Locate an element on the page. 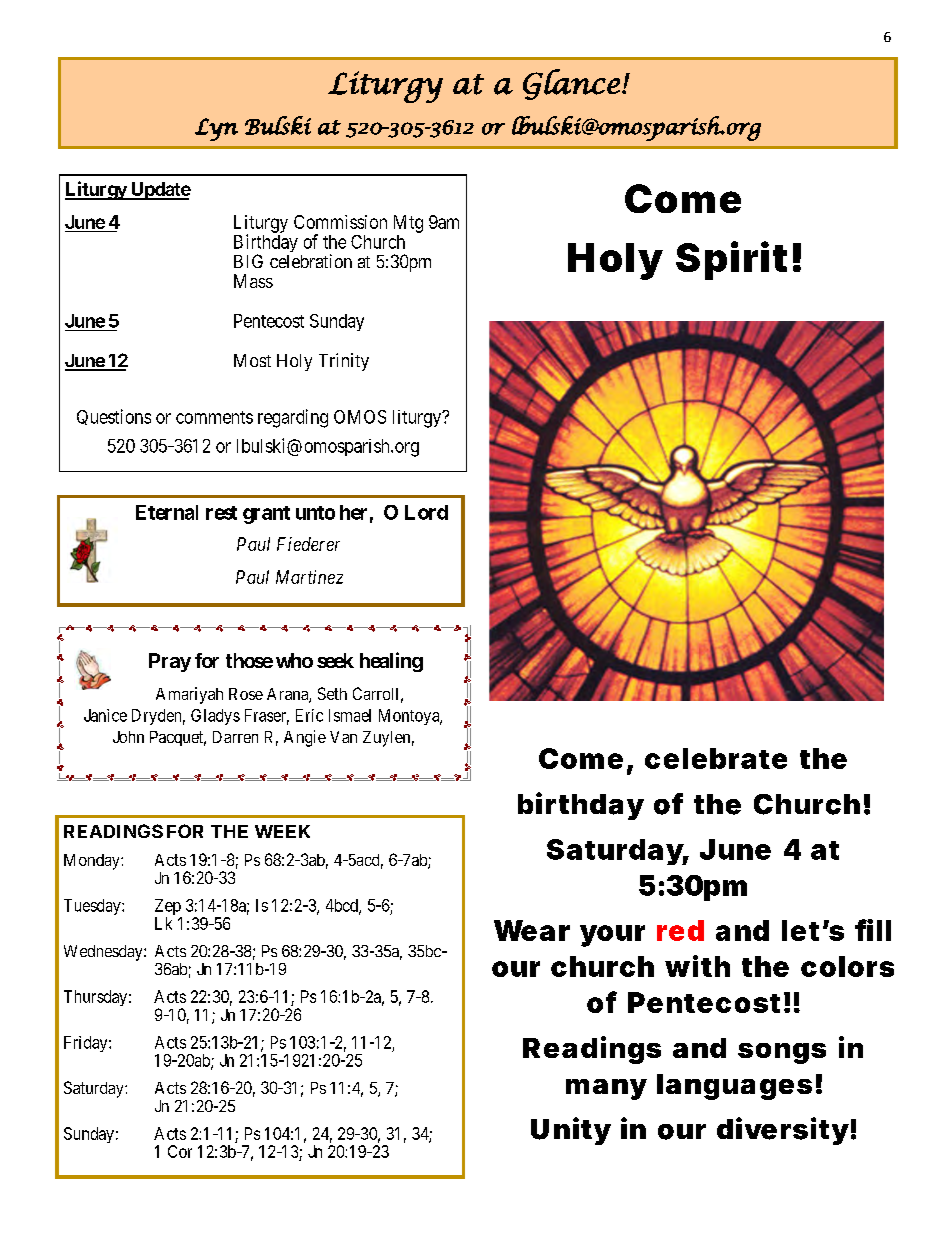 This page has height=1233, width=952. Glance is located at coordinates (571, 84).
